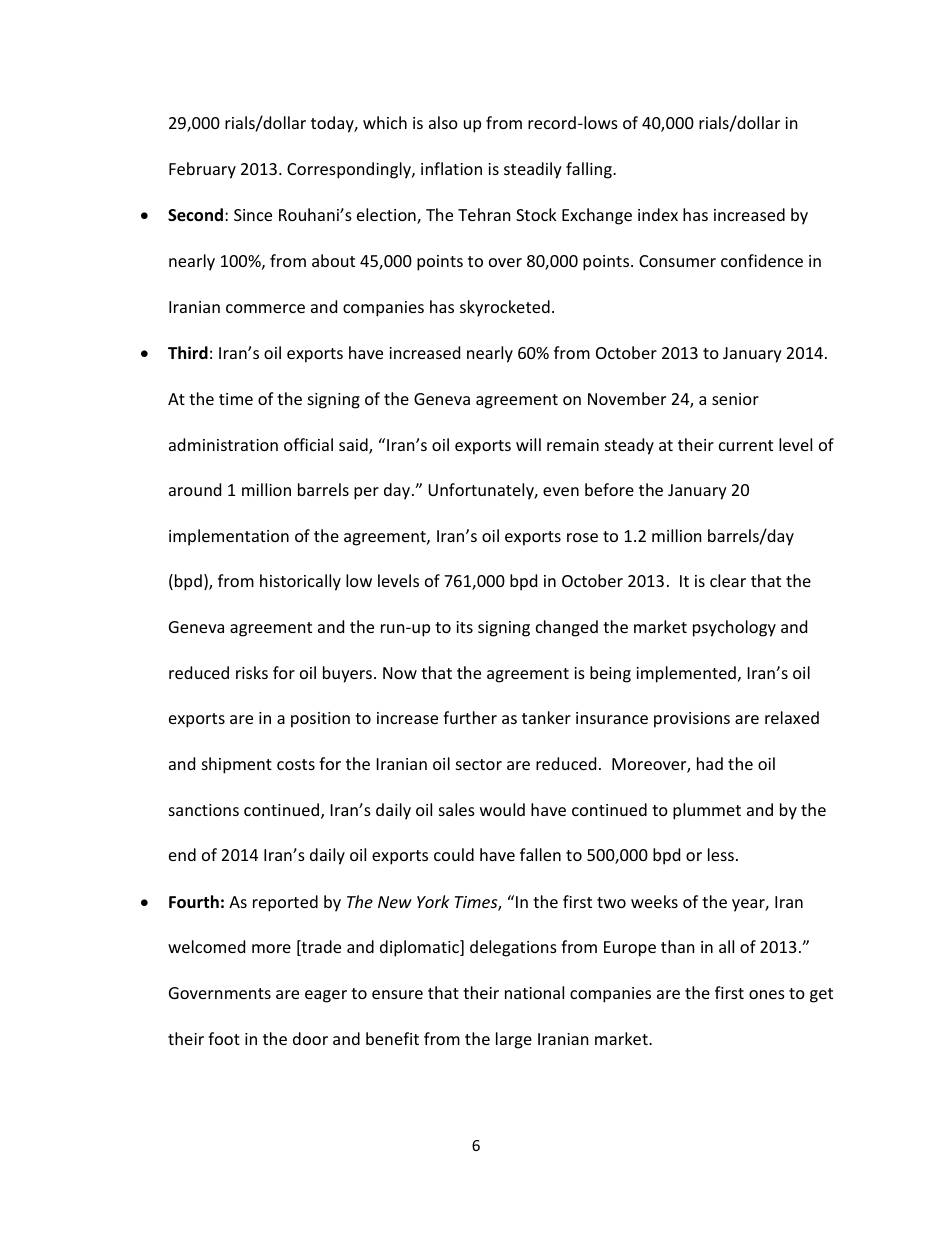  I want to click on commerce, so click(265, 308).
